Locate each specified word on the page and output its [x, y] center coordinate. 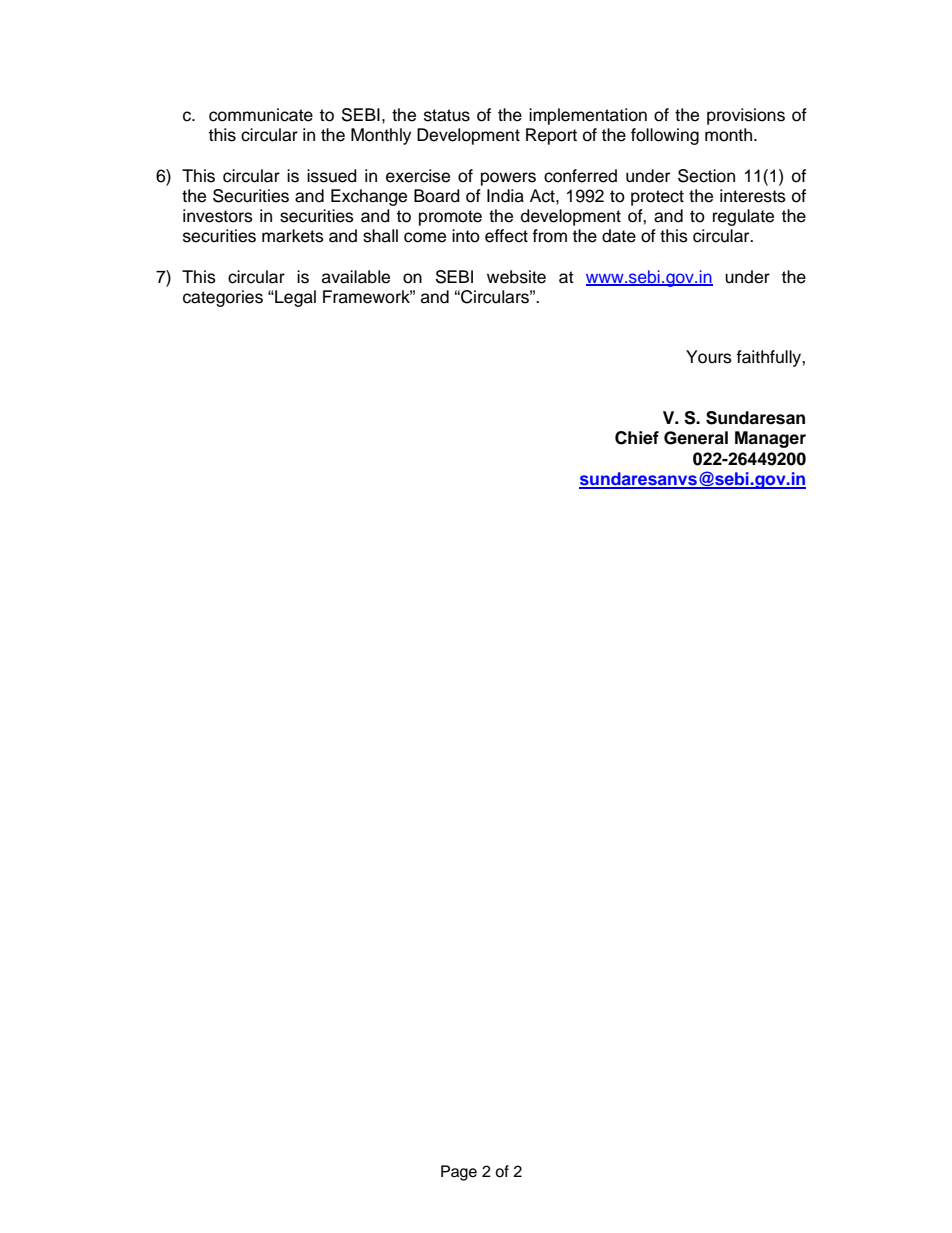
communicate [261, 115]
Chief [637, 438]
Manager [770, 439]
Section [706, 176]
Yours [709, 357]
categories [223, 298]
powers [508, 179]
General [696, 438]
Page [459, 1173]
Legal [294, 298]
